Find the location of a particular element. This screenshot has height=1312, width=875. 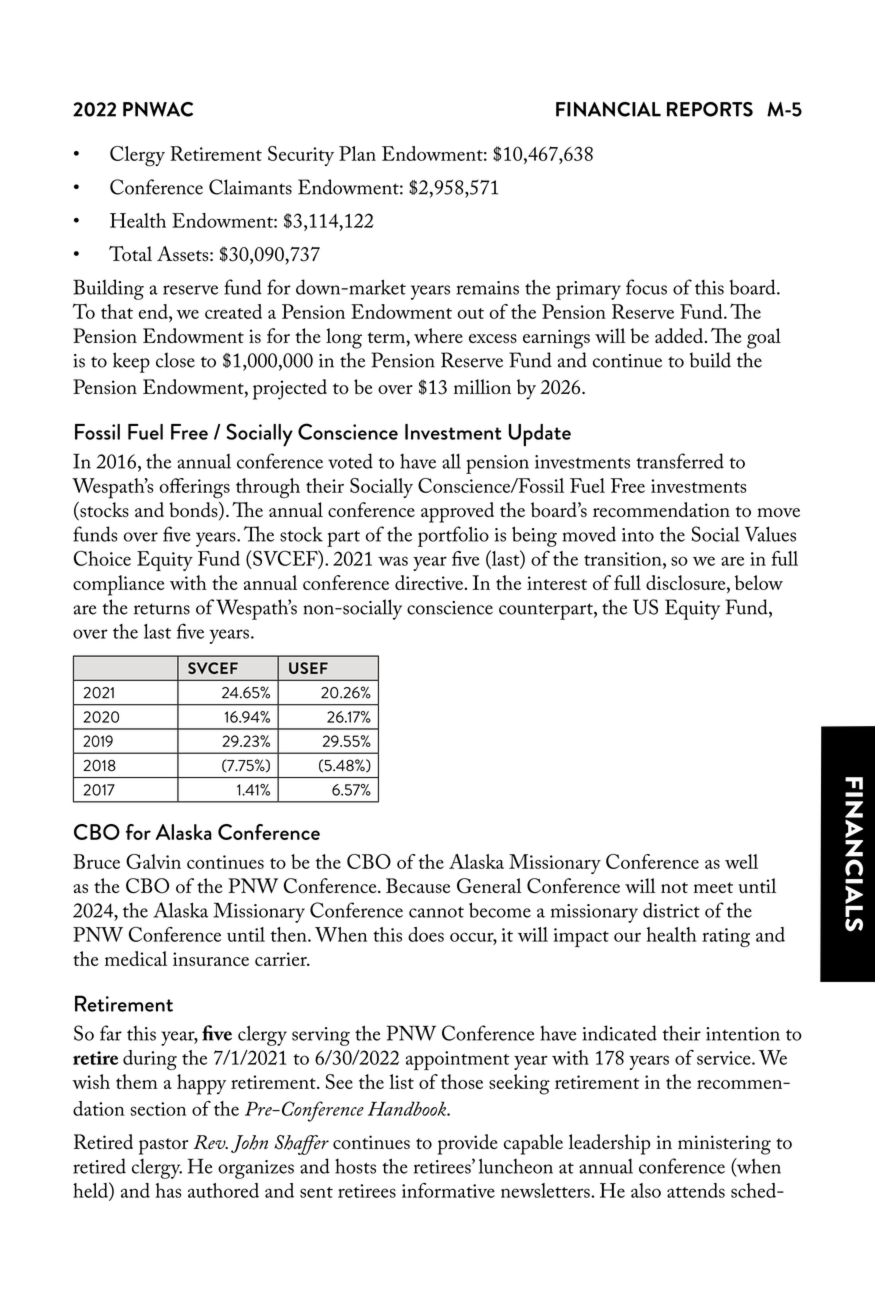

Plan is located at coordinates (357, 153).
